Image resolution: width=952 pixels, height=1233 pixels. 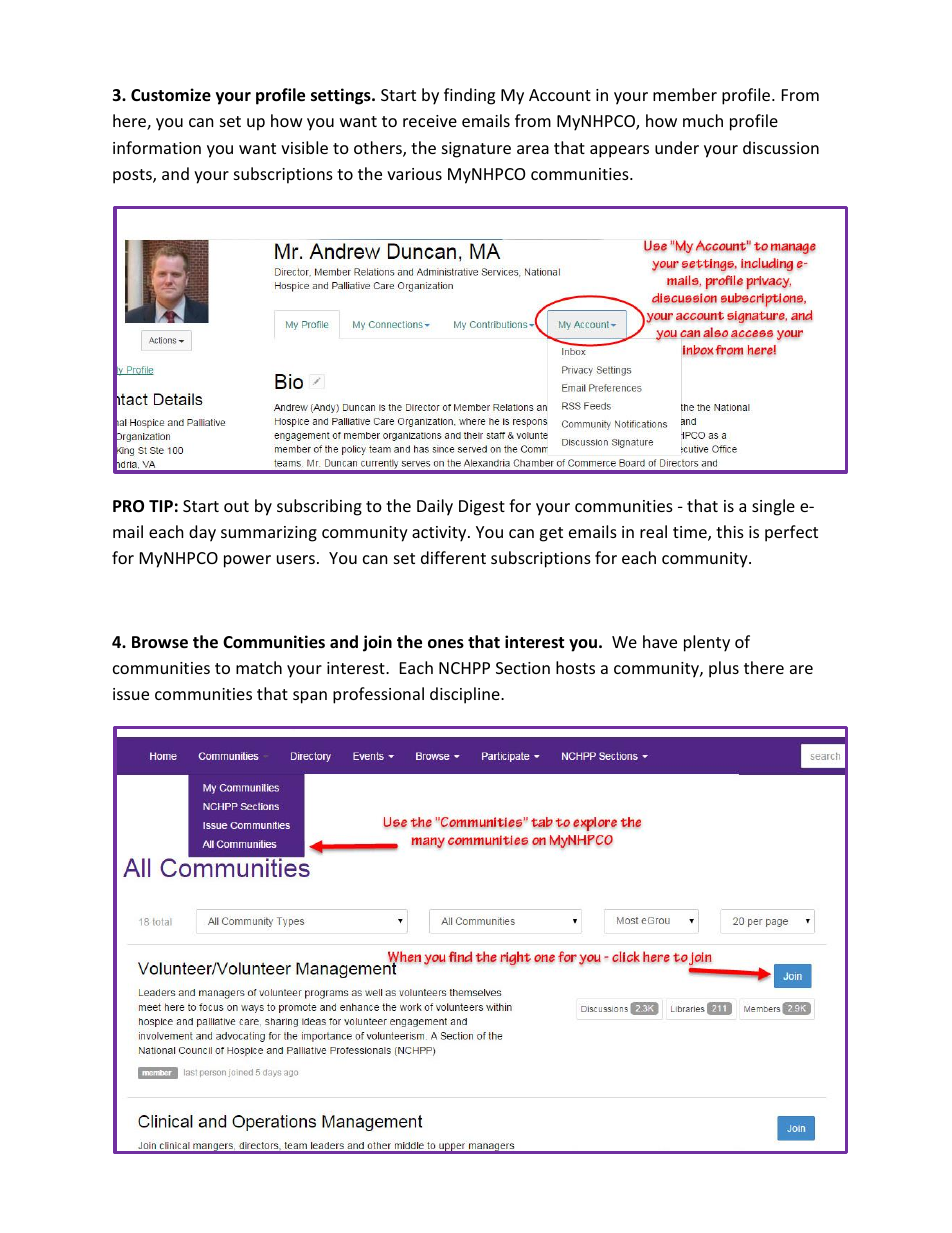 What do you see at coordinates (466, 695) in the screenshot?
I see `discipline` at bounding box center [466, 695].
